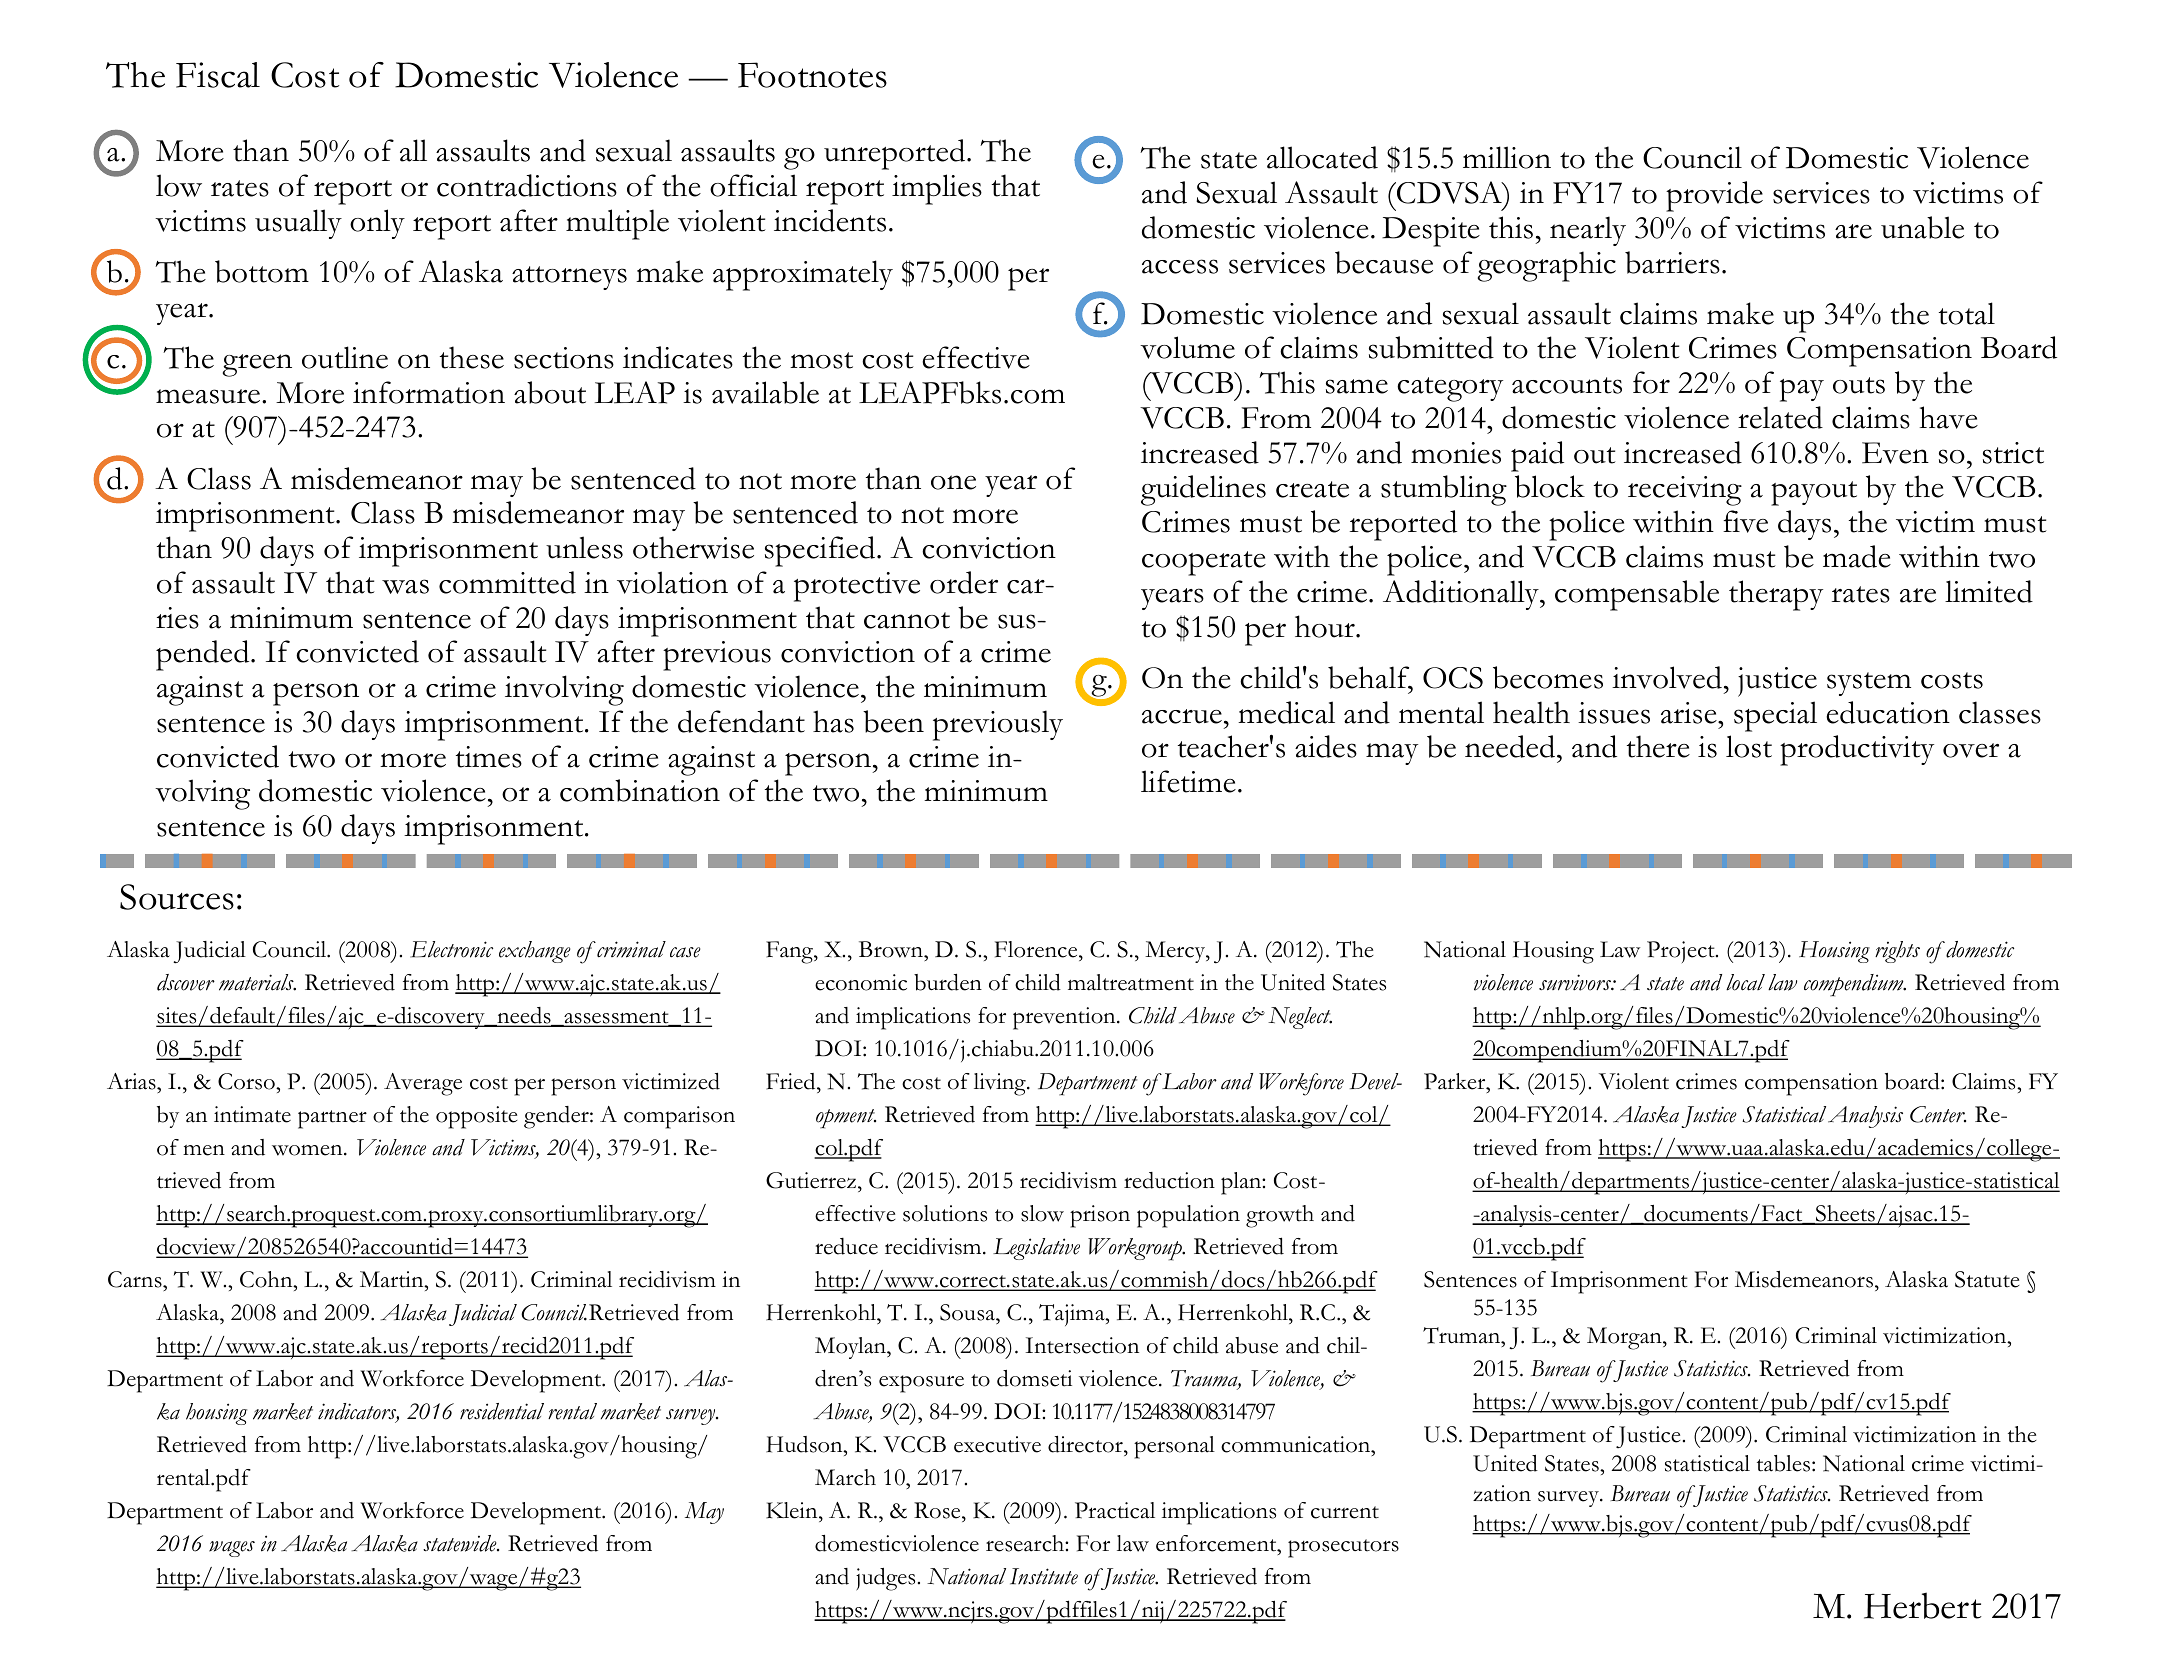 The image size is (2169, 1676). What do you see at coordinates (964, 582) in the image?
I see `order` at bounding box center [964, 582].
